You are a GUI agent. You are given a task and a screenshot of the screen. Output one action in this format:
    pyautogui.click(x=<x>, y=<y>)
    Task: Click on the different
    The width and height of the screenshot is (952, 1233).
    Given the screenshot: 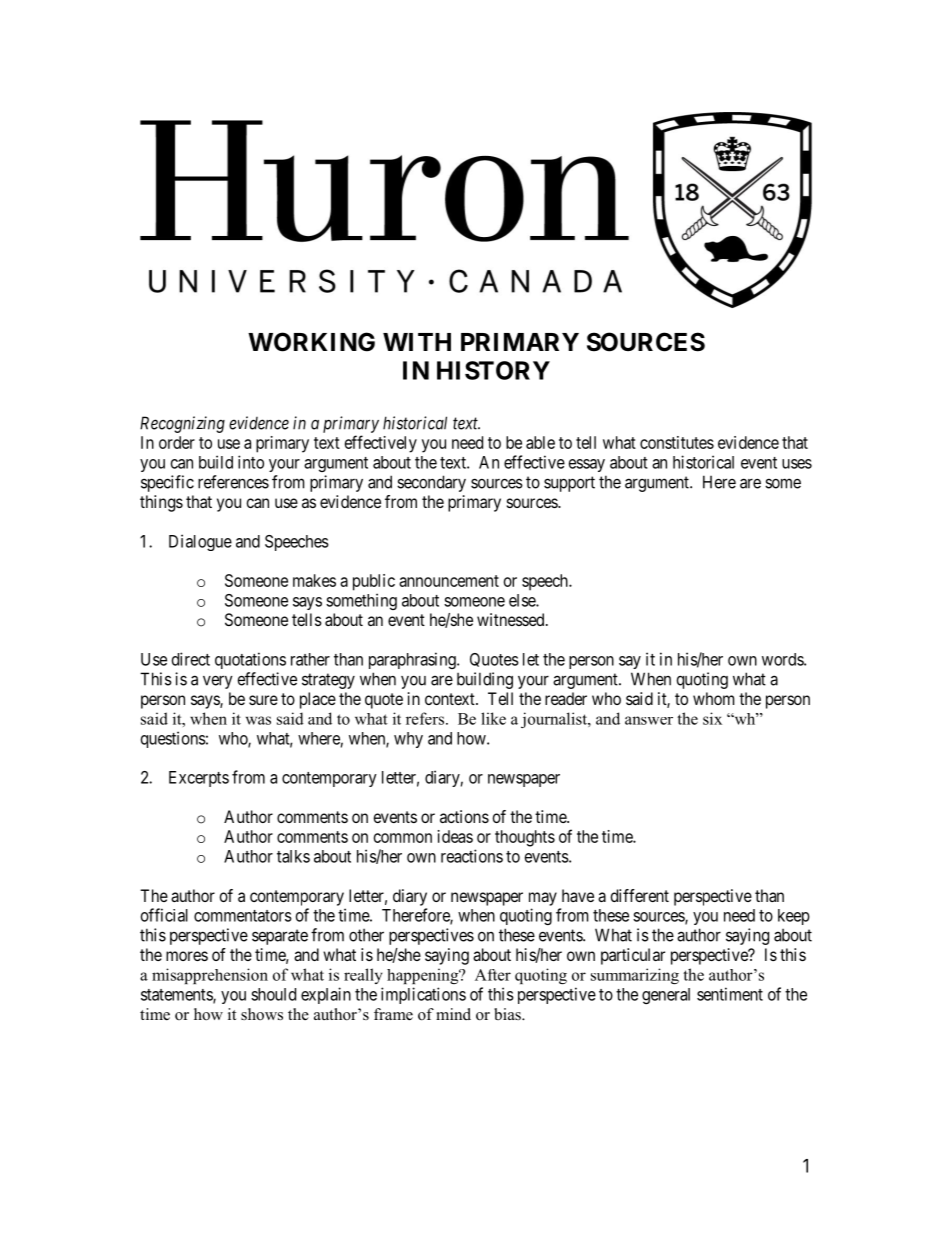 What is the action you would take?
    pyautogui.click(x=640, y=895)
